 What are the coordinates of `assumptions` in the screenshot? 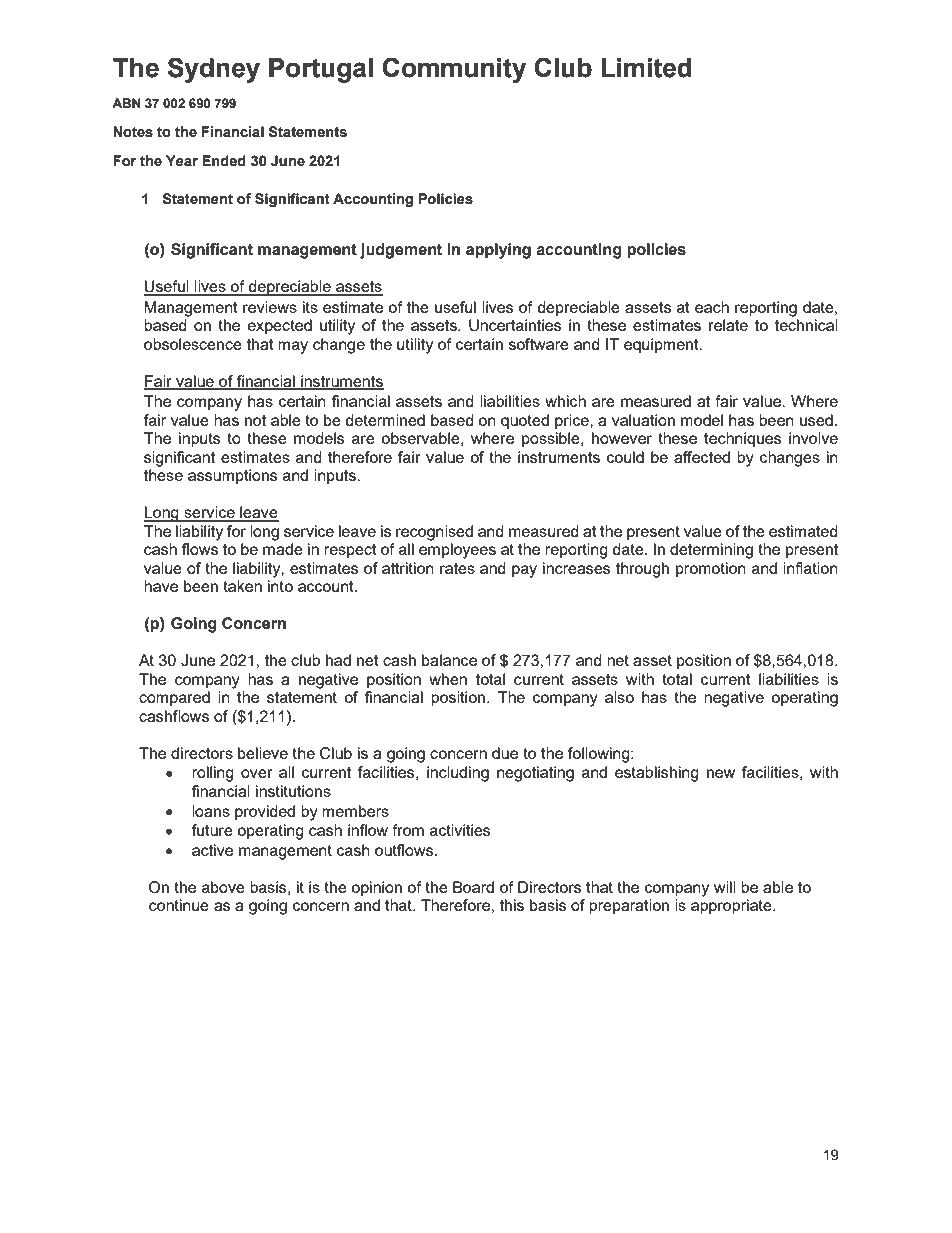 It's located at (232, 477).
